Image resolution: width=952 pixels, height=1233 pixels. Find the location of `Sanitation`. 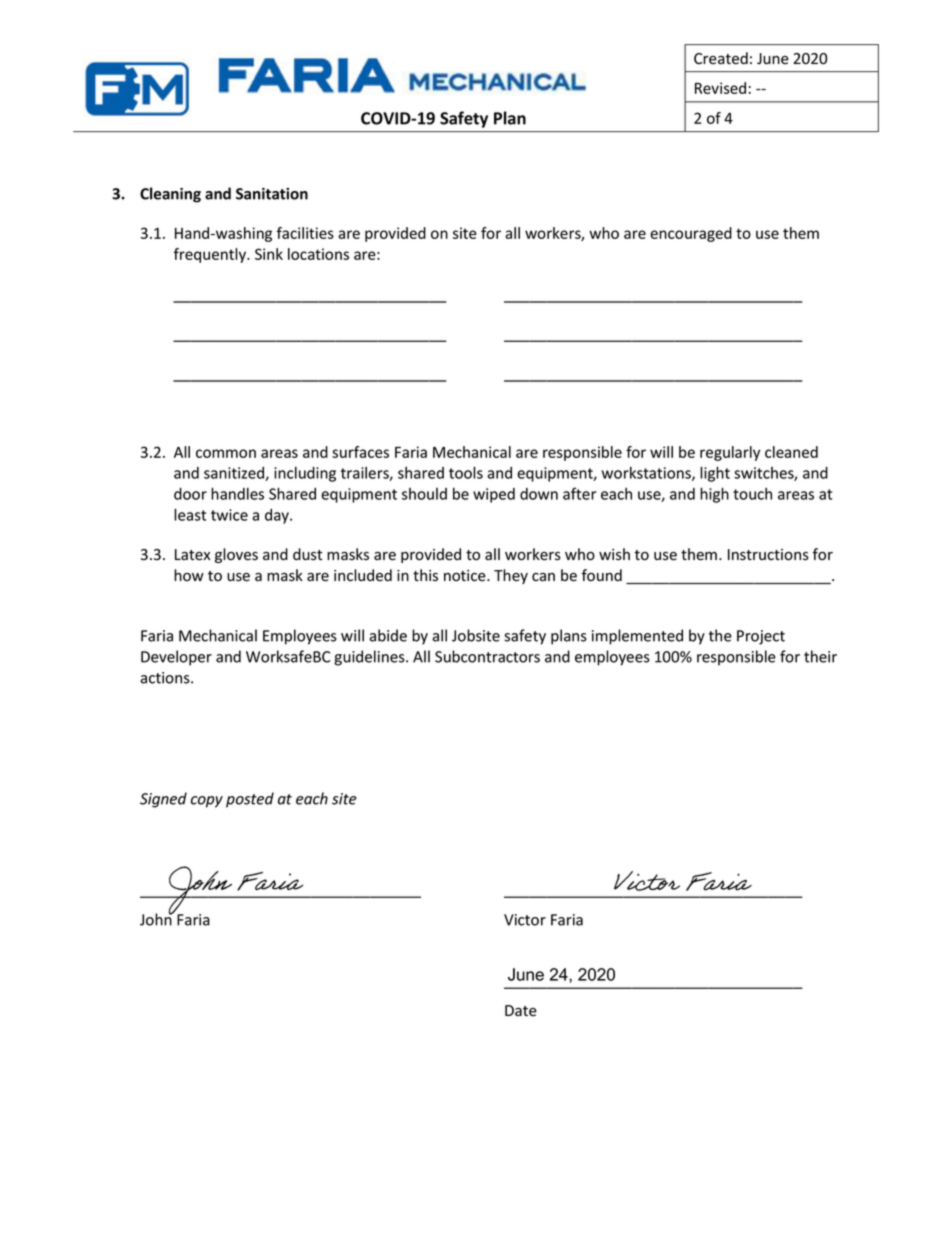

Sanitation is located at coordinates (272, 194).
